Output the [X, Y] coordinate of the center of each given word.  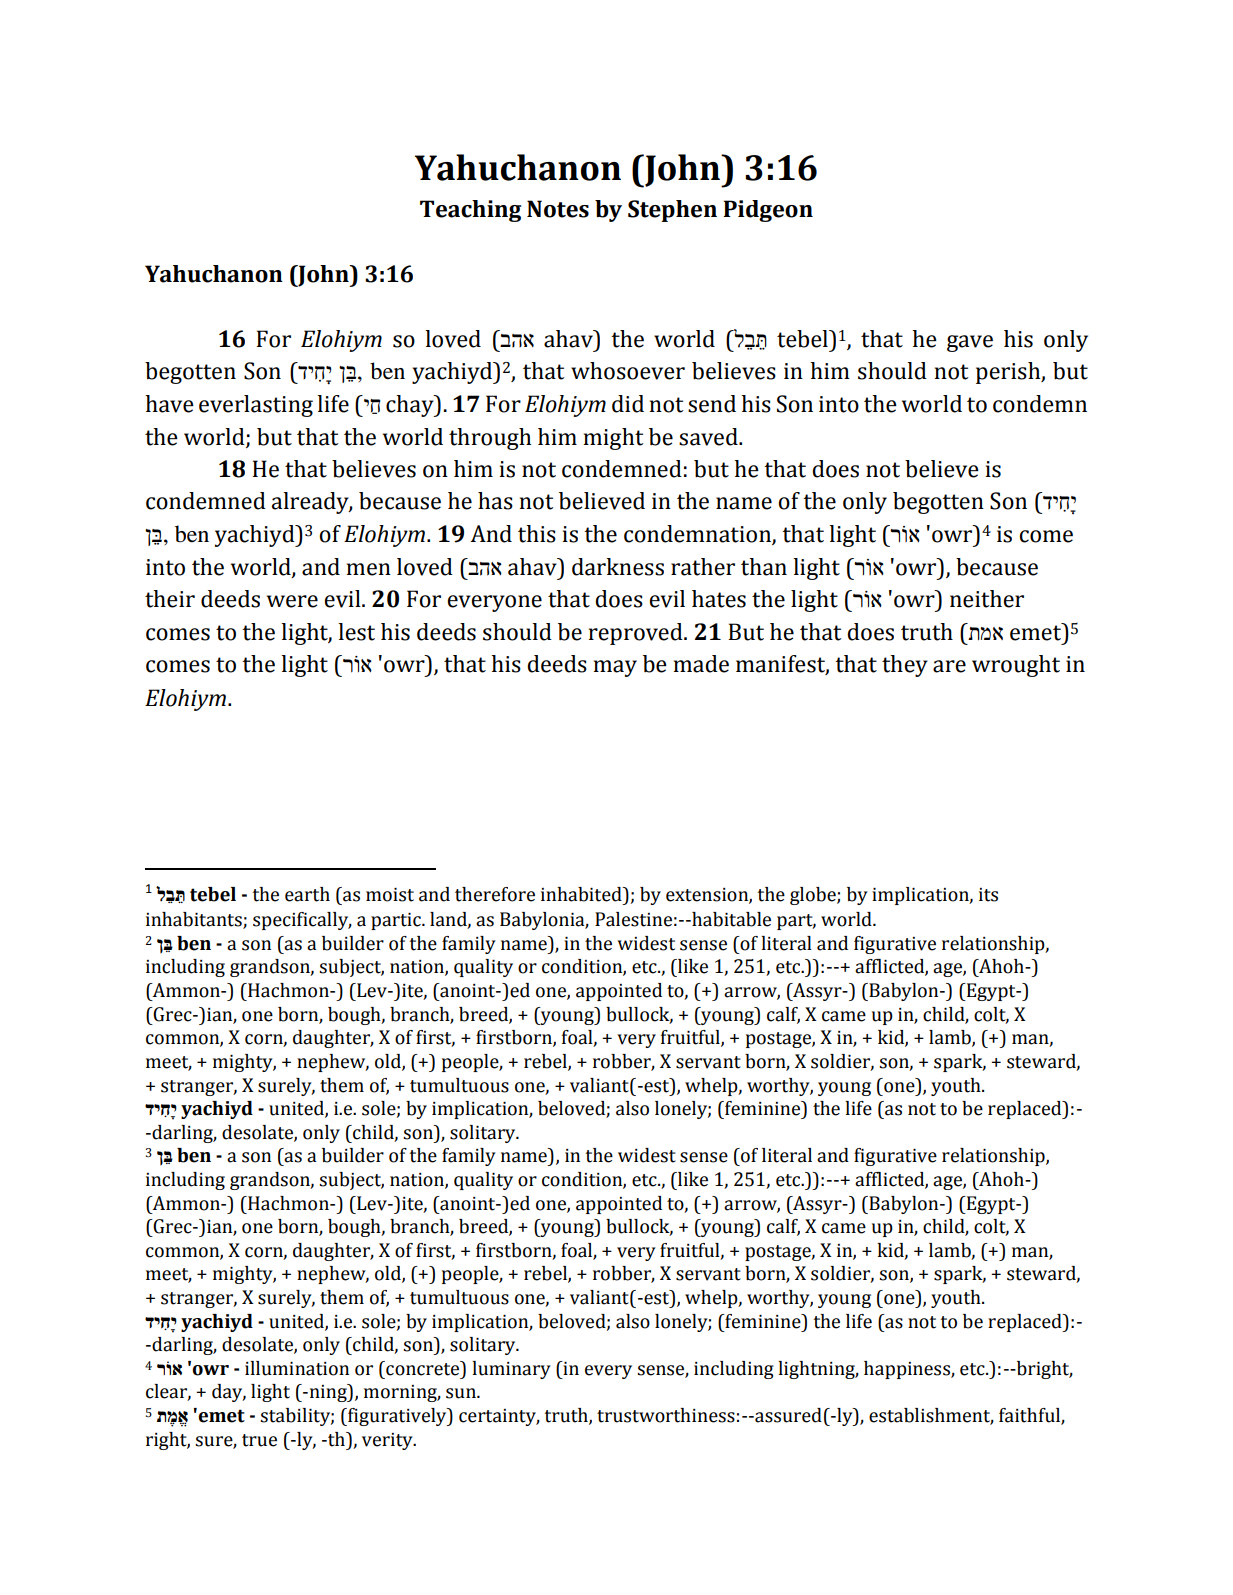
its [988, 895]
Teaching [470, 211]
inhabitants [195, 920]
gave [970, 343]
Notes [558, 209]
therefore [495, 894]
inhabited [582, 894]
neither [987, 599]
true [259, 1440]
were [292, 601]
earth [307, 894]
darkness [618, 567]
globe [814, 896]
